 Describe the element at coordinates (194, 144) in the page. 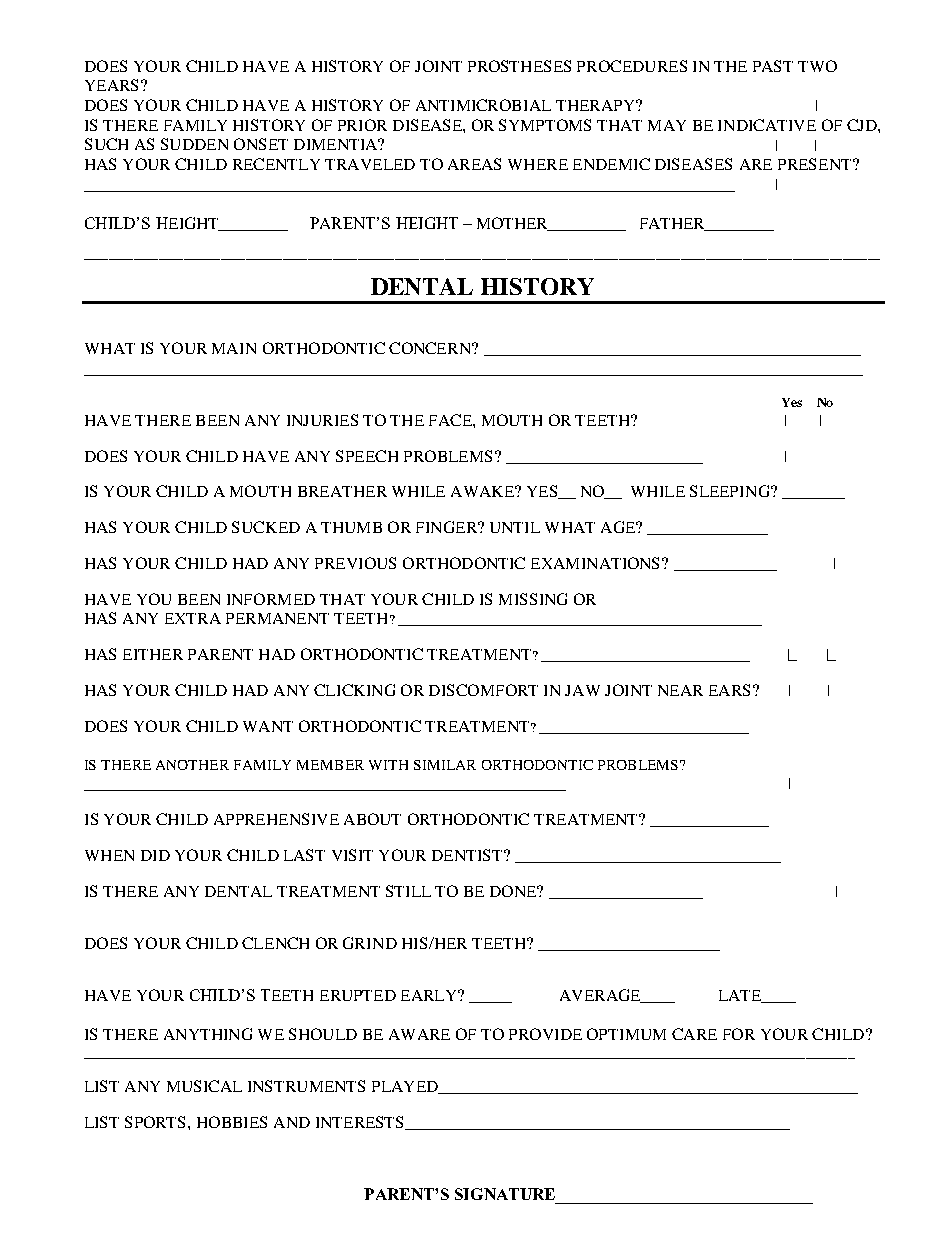

I see `SUDDEN` at that location.
